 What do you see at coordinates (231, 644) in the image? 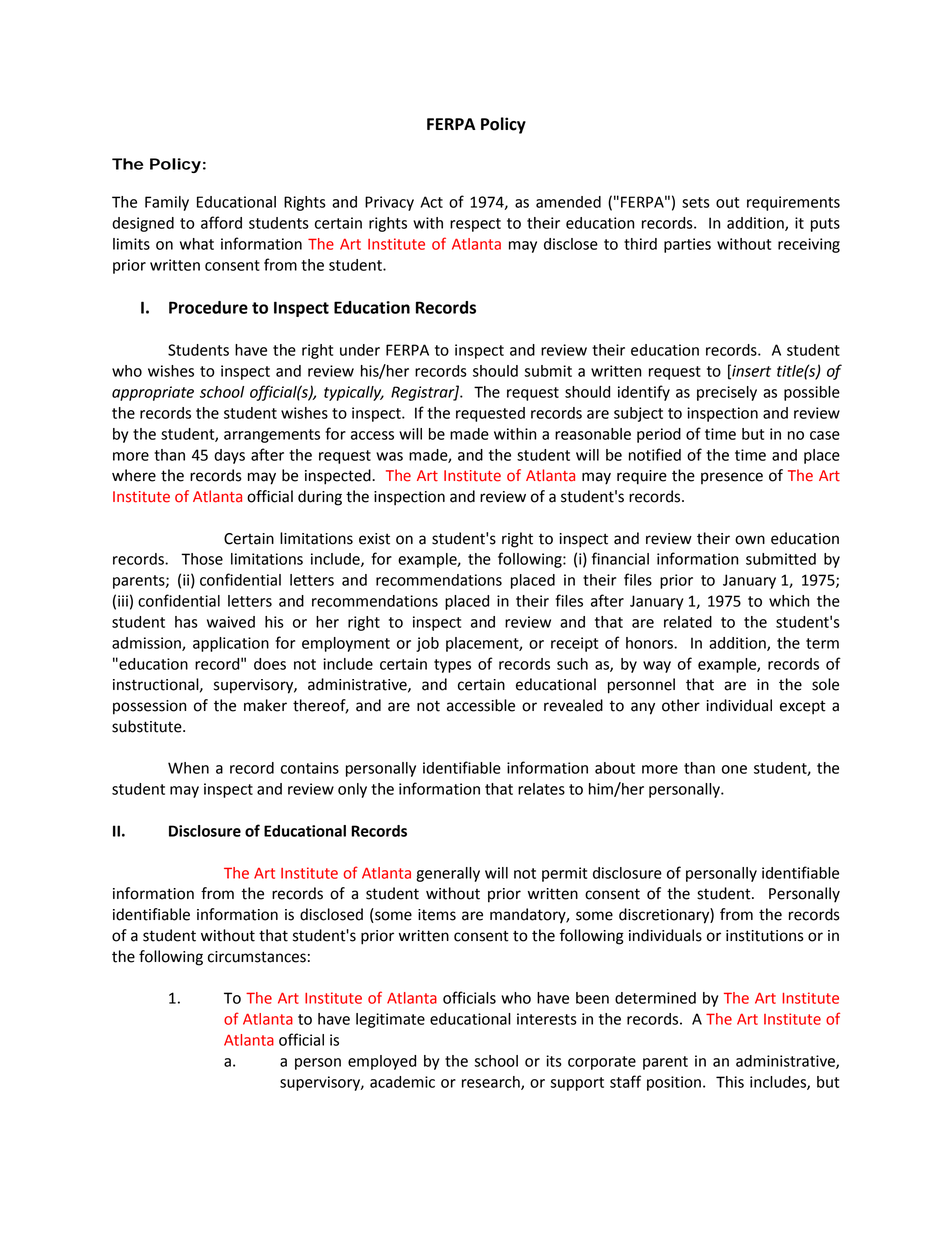
I see `application` at bounding box center [231, 644].
